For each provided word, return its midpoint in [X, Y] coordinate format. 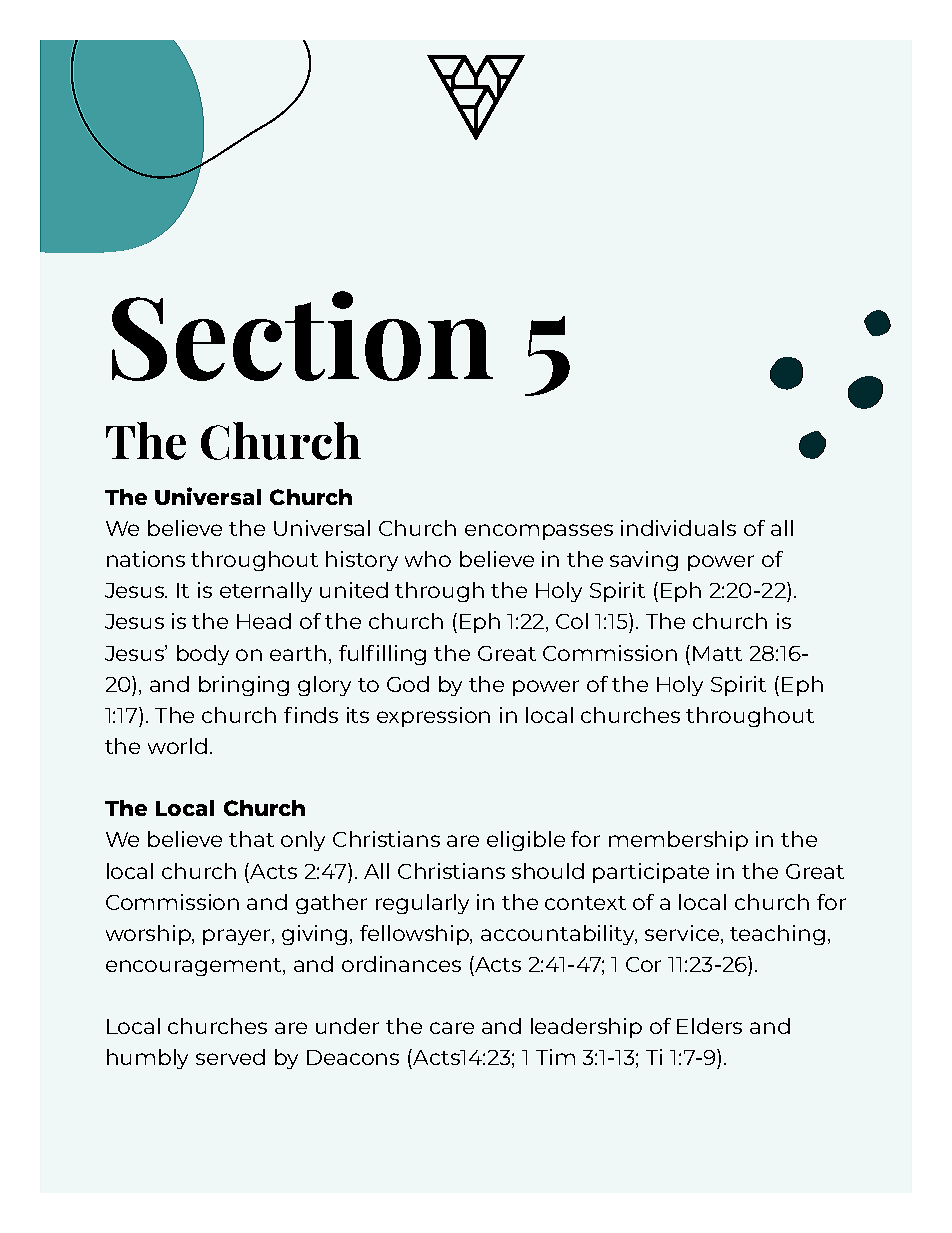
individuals [678, 528]
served [230, 1057]
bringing [244, 686]
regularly [422, 904]
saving [644, 561]
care [452, 1028]
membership [678, 841]
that [251, 839]
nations [146, 559]
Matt [717, 653]
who [428, 559]
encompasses [539, 532]
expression [433, 717]
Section [302, 336]
